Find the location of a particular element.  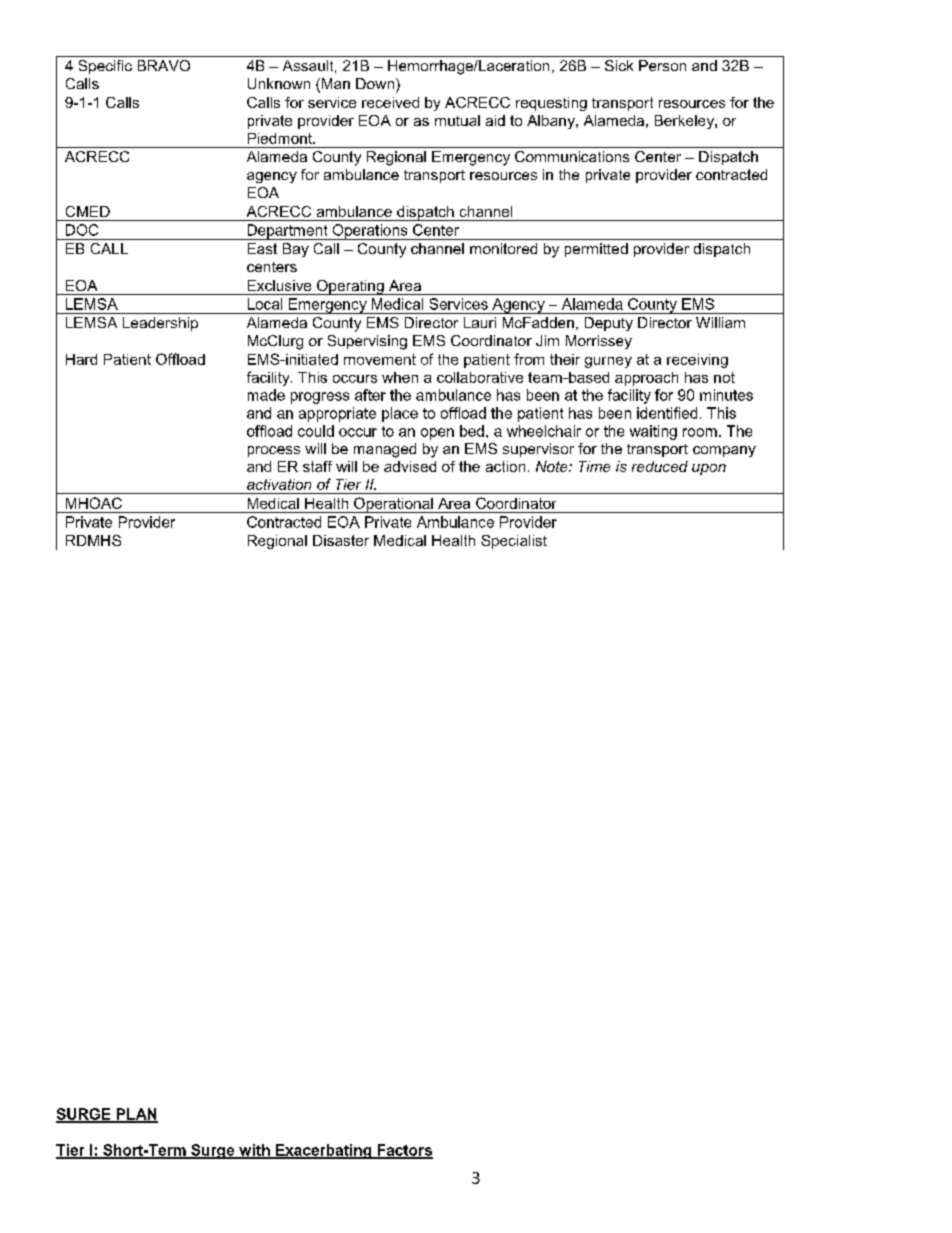

Person is located at coordinates (662, 65).
